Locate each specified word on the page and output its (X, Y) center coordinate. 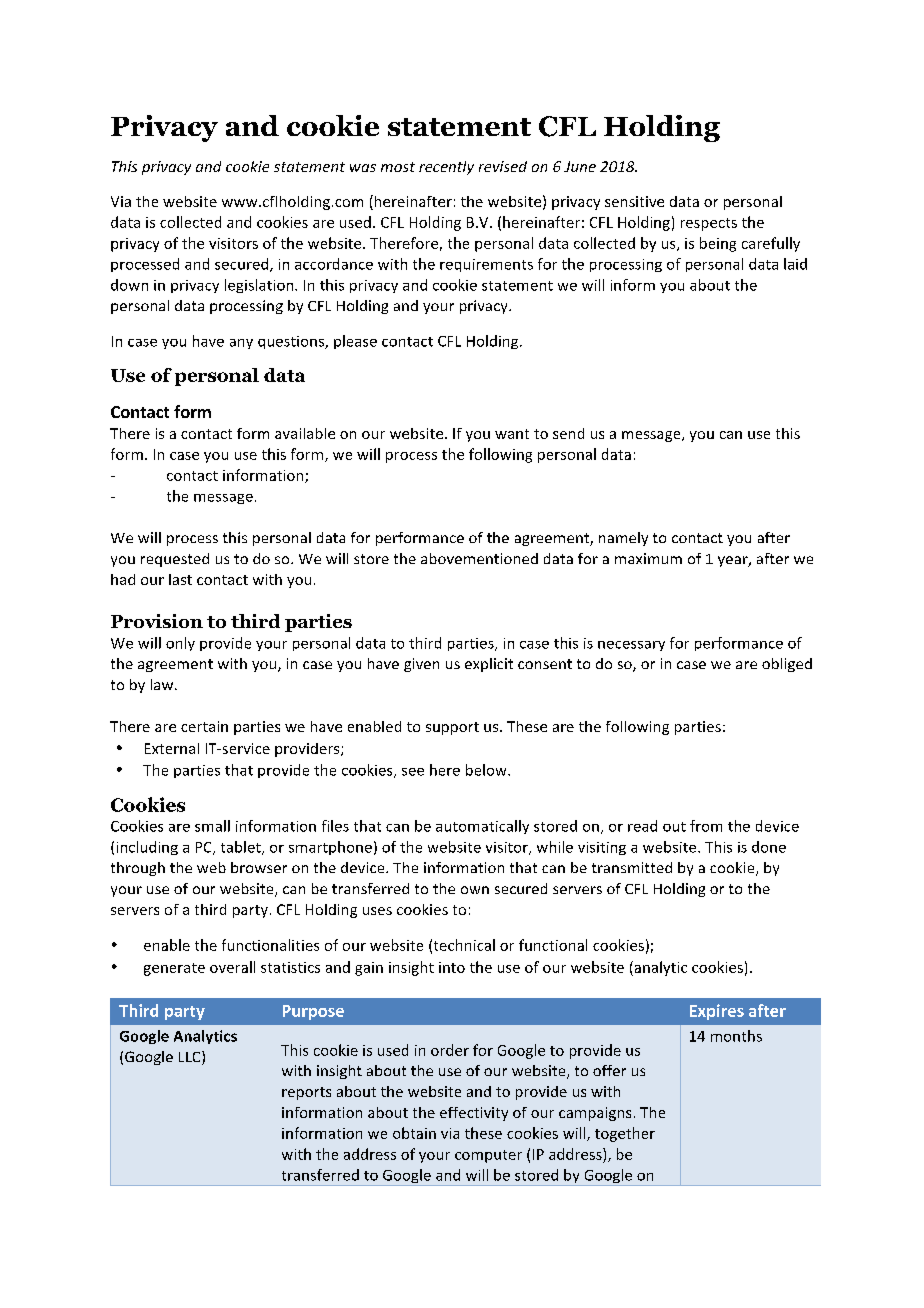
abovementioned (479, 558)
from (706, 826)
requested (175, 560)
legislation (259, 286)
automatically (482, 827)
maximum (648, 558)
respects (709, 224)
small (212, 826)
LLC (191, 1058)
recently (446, 168)
